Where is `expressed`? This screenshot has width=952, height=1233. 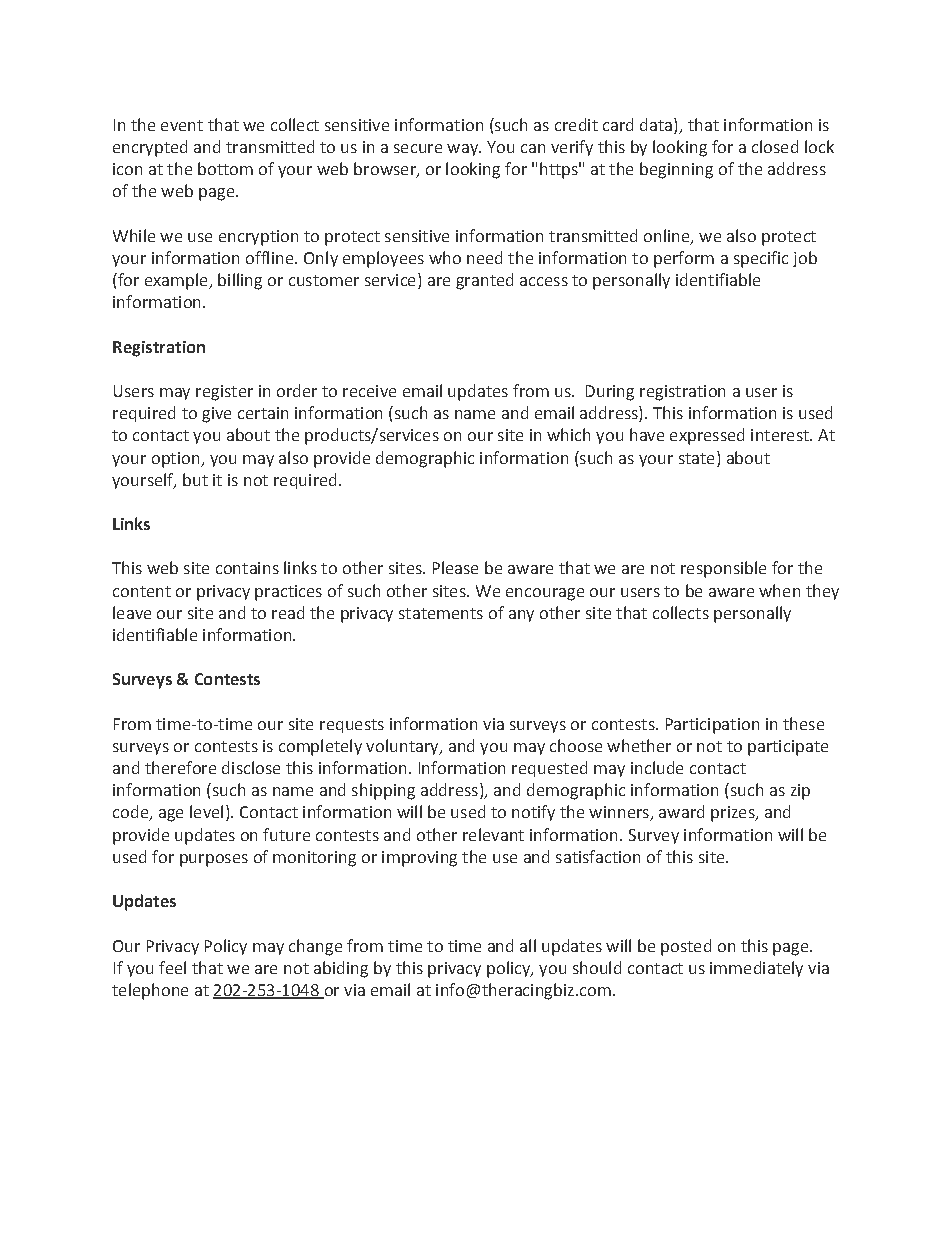 expressed is located at coordinates (707, 436).
